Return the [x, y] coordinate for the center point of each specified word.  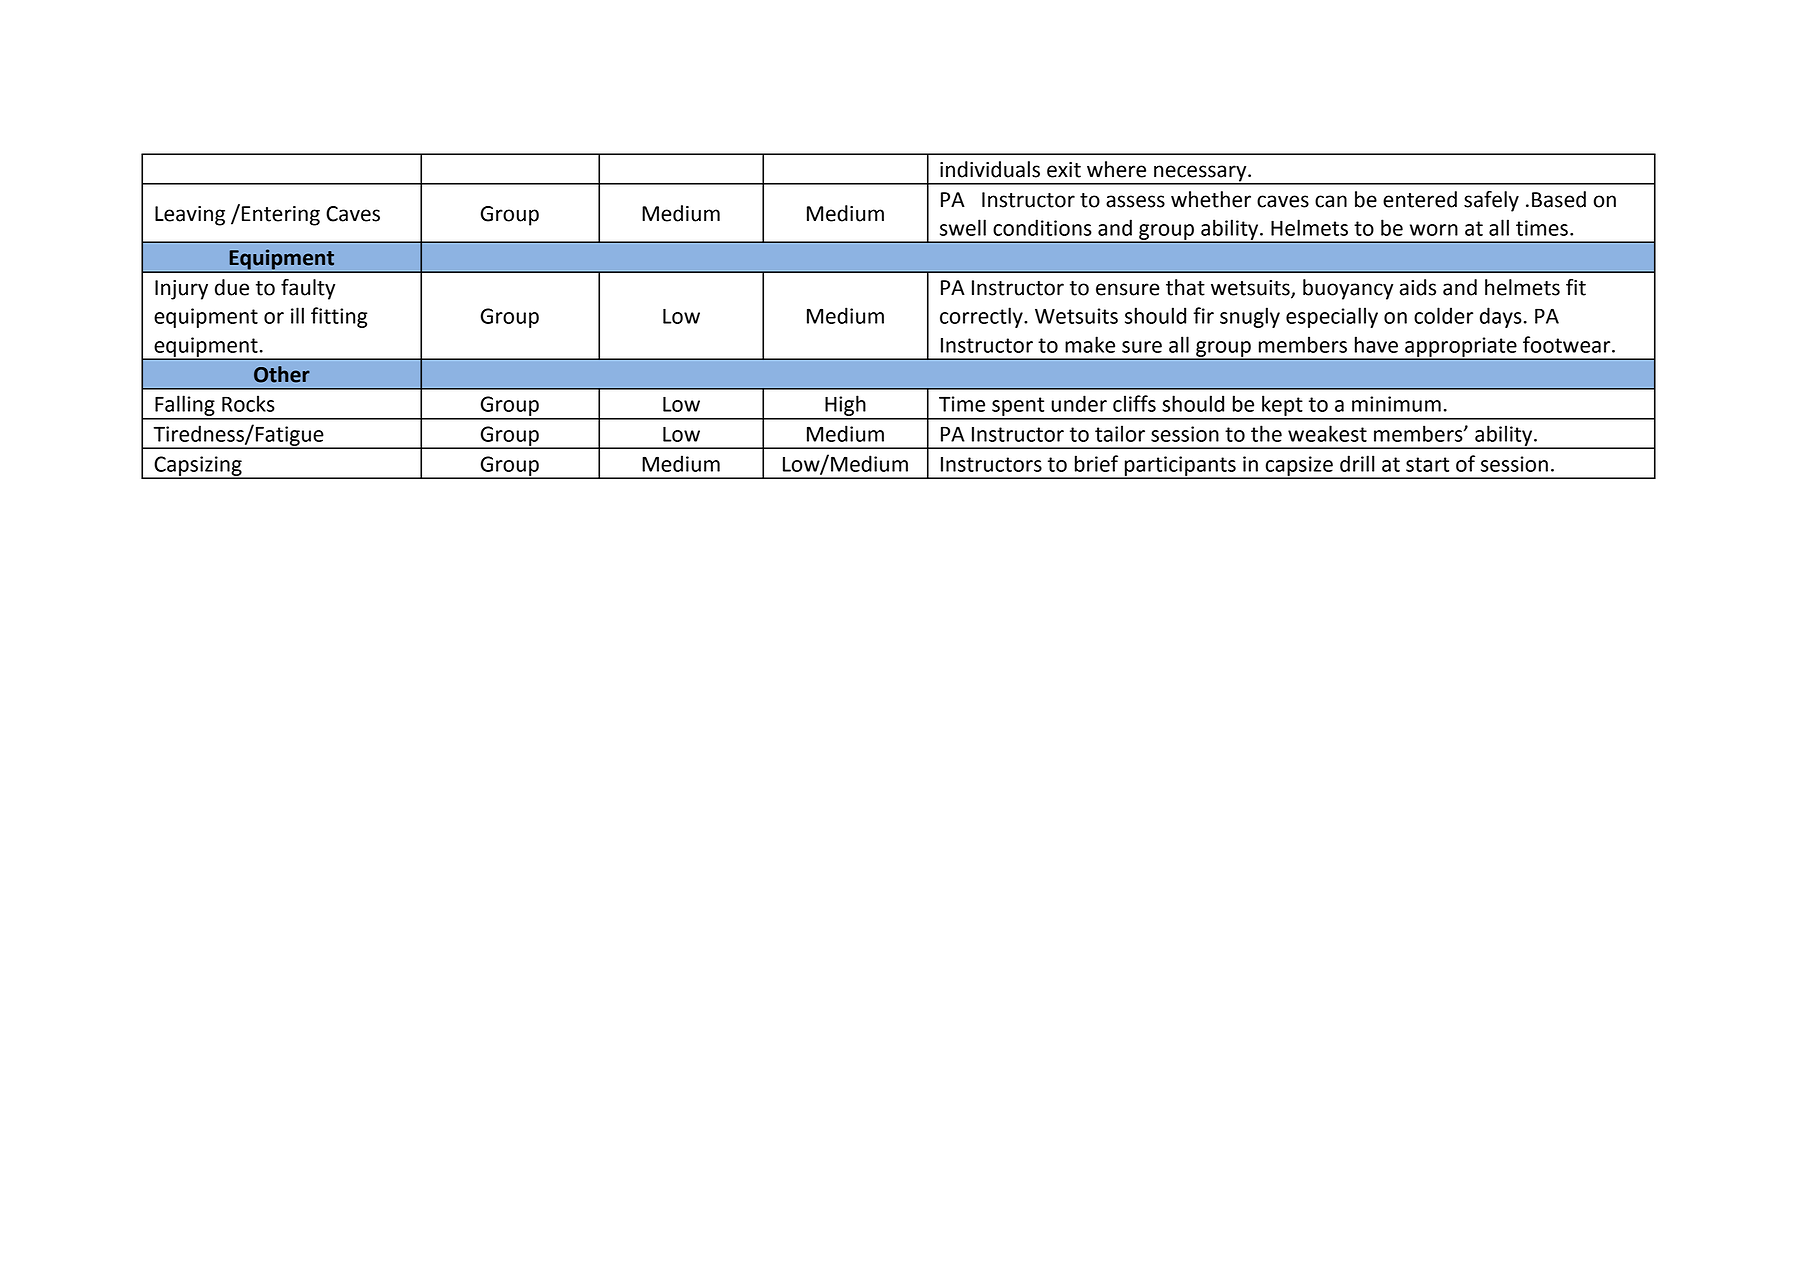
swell [963, 227]
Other [282, 374]
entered [1420, 199]
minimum [1396, 404]
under [1079, 403]
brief [1096, 463]
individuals [990, 169]
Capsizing [198, 467]
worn [1434, 230]
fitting [339, 317]
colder [1443, 315]
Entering [281, 216]
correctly [982, 317]
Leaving [190, 216]
